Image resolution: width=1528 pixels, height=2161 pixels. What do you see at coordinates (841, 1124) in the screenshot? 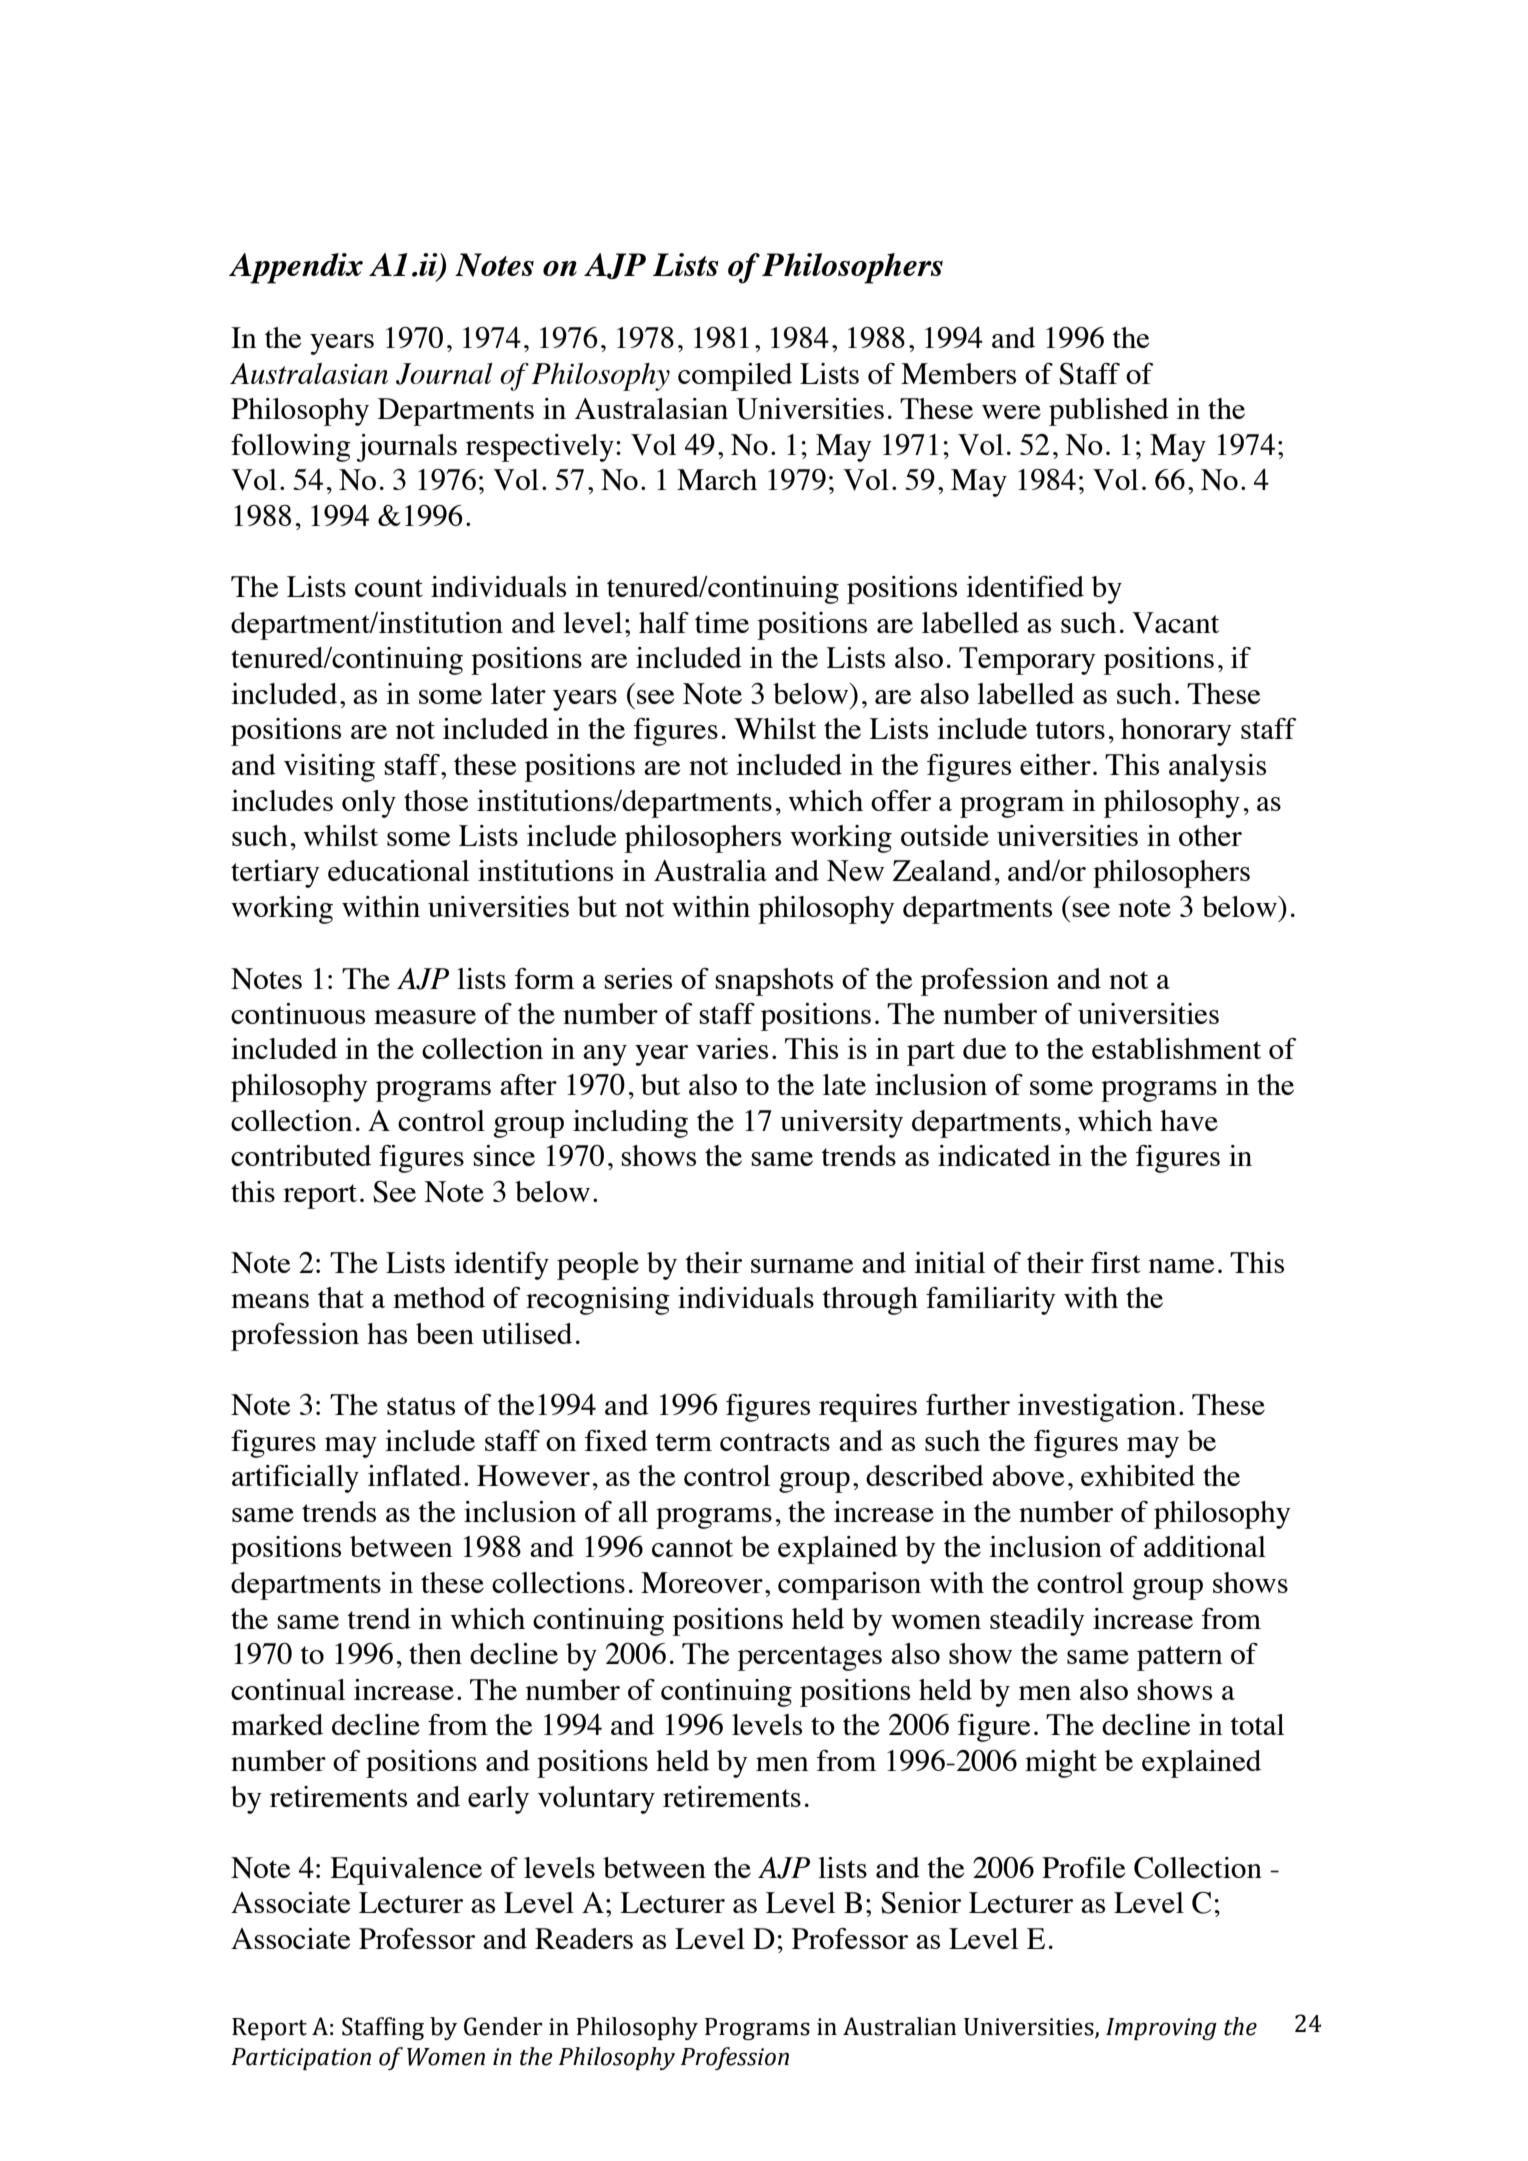
I see `university` at bounding box center [841, 1124].
